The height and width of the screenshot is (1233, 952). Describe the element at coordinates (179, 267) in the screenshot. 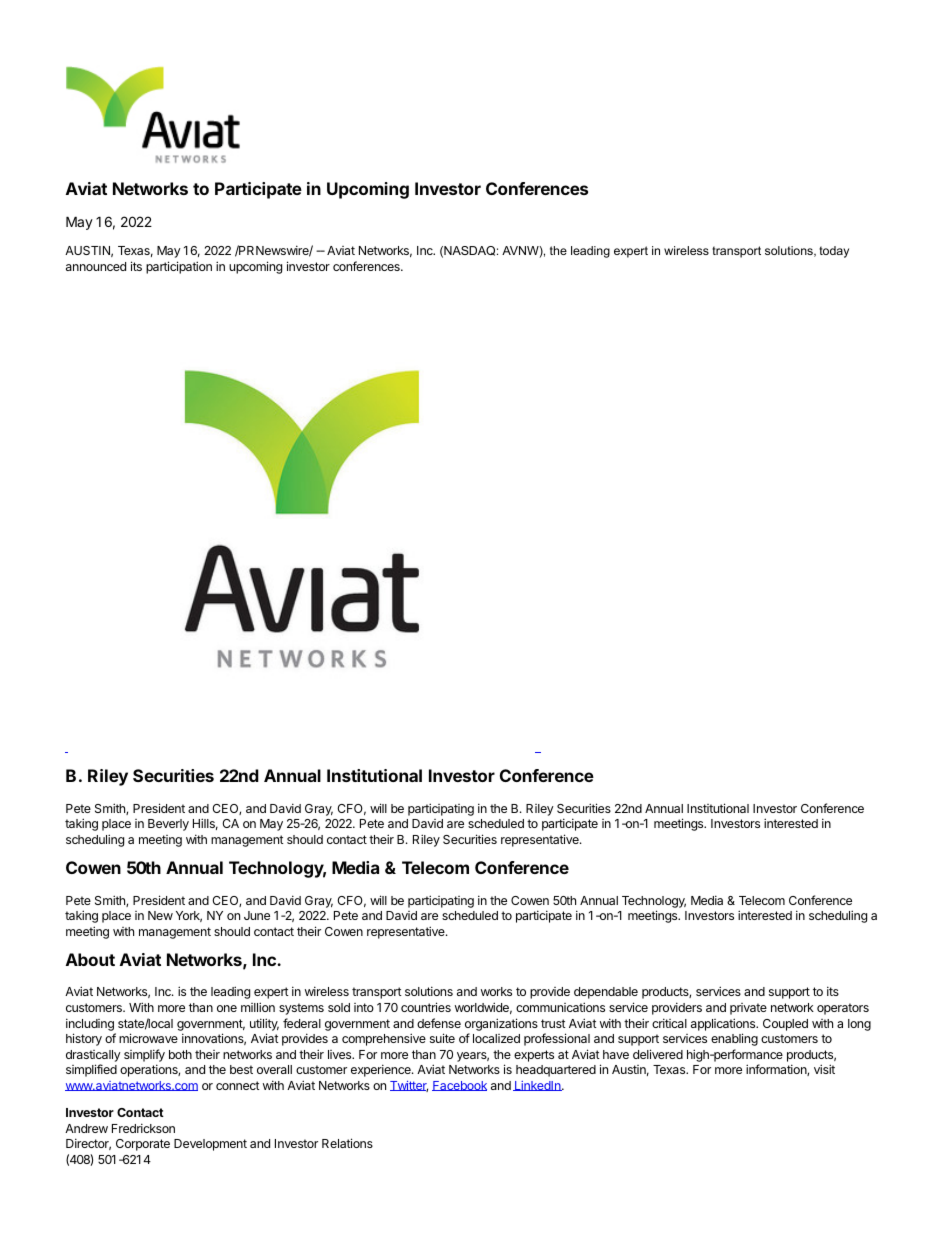

I see `participation` at that location.
